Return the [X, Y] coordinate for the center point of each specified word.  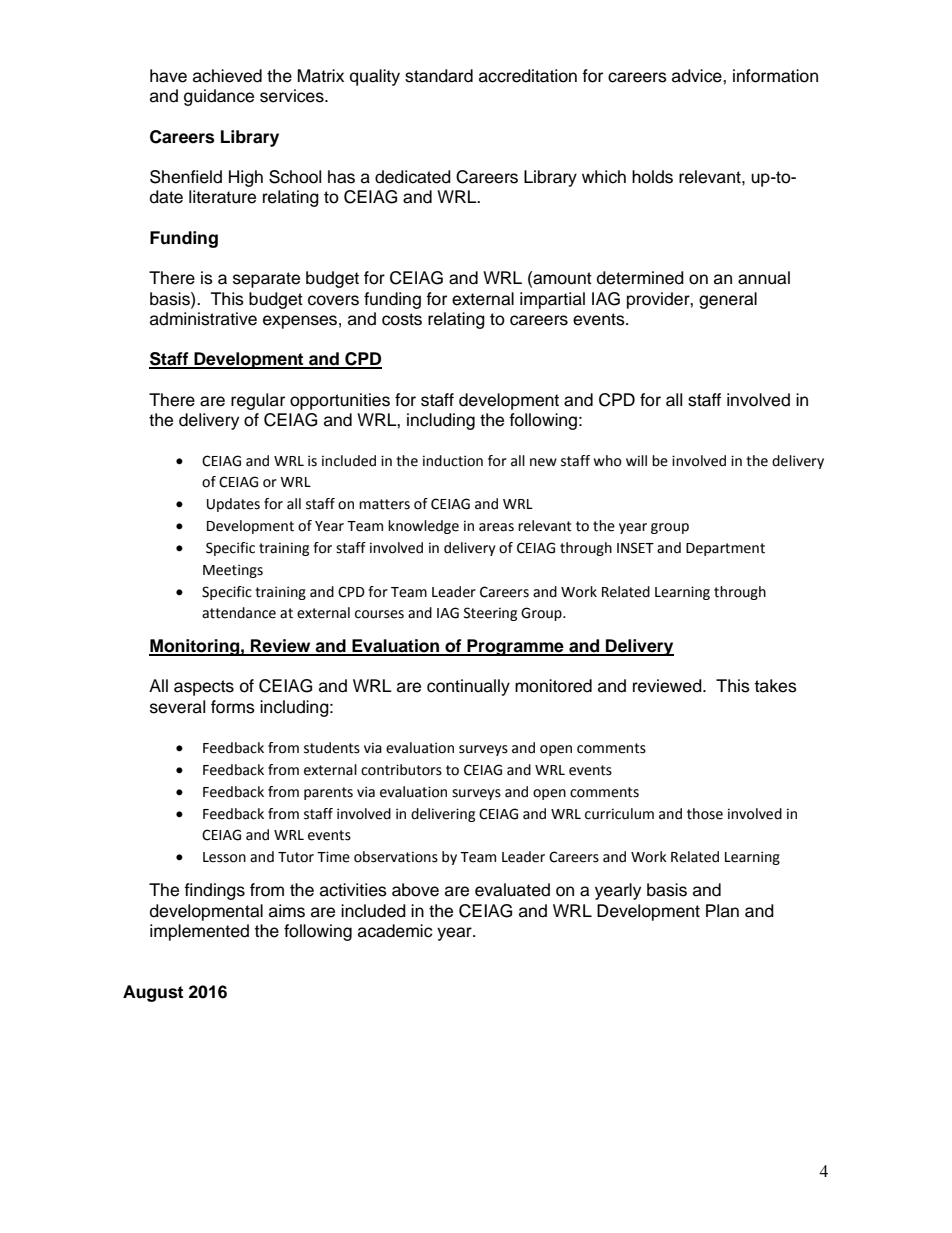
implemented [199, 932]
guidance [219, 97]
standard [439, 76]
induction [453, 461]
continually [468, 687]
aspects [204, 688]
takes [776, 686]
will [636, 460]
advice [698, 76]
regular [258, 401]
